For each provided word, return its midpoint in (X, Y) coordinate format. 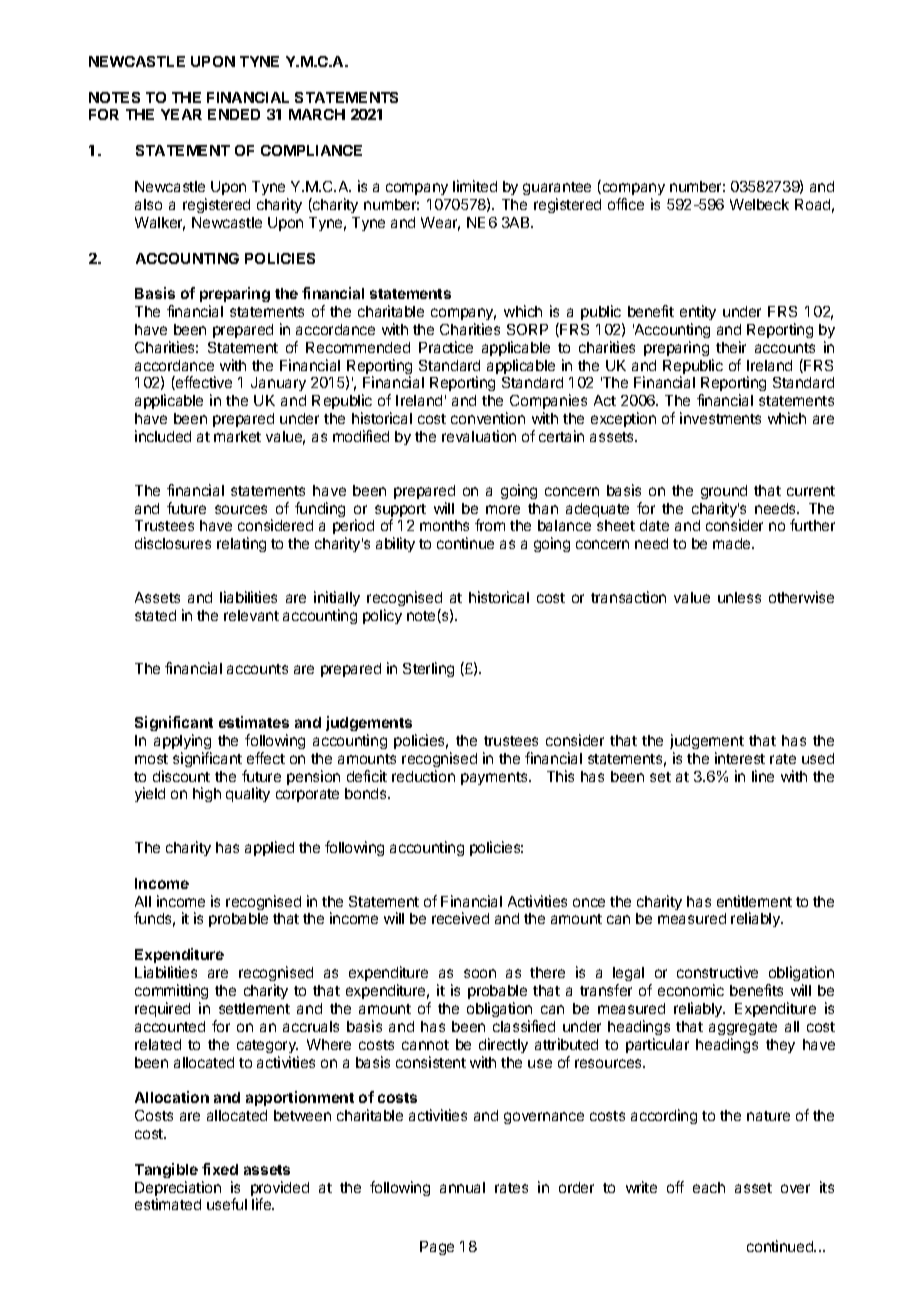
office (626, 204)
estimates (254, 722)
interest (740, 758)
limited (475, 186)
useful (227, 1204)
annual (462, 1187)
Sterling (428, 669)
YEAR (181, 114)
